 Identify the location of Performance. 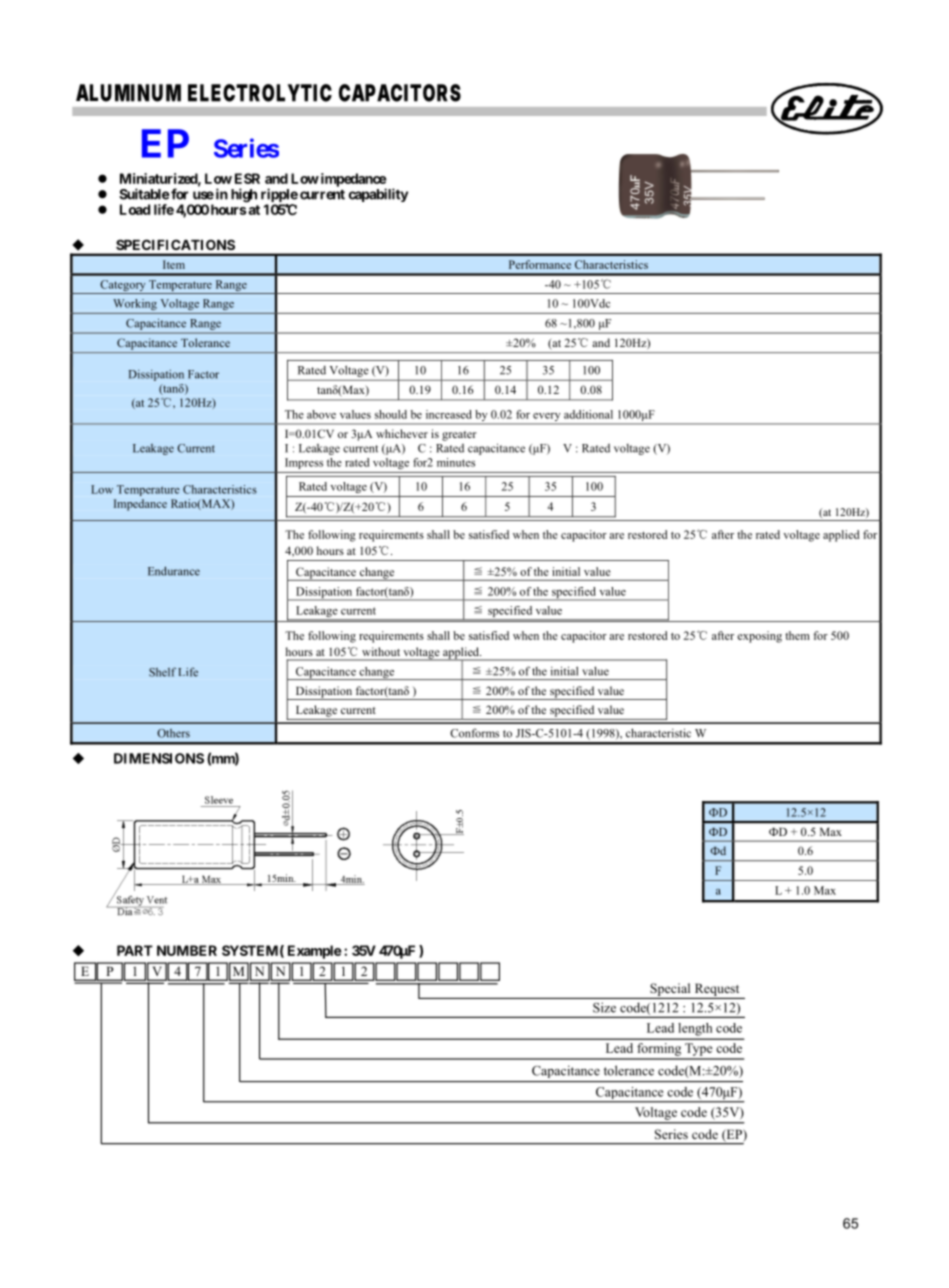
(540, 264).
